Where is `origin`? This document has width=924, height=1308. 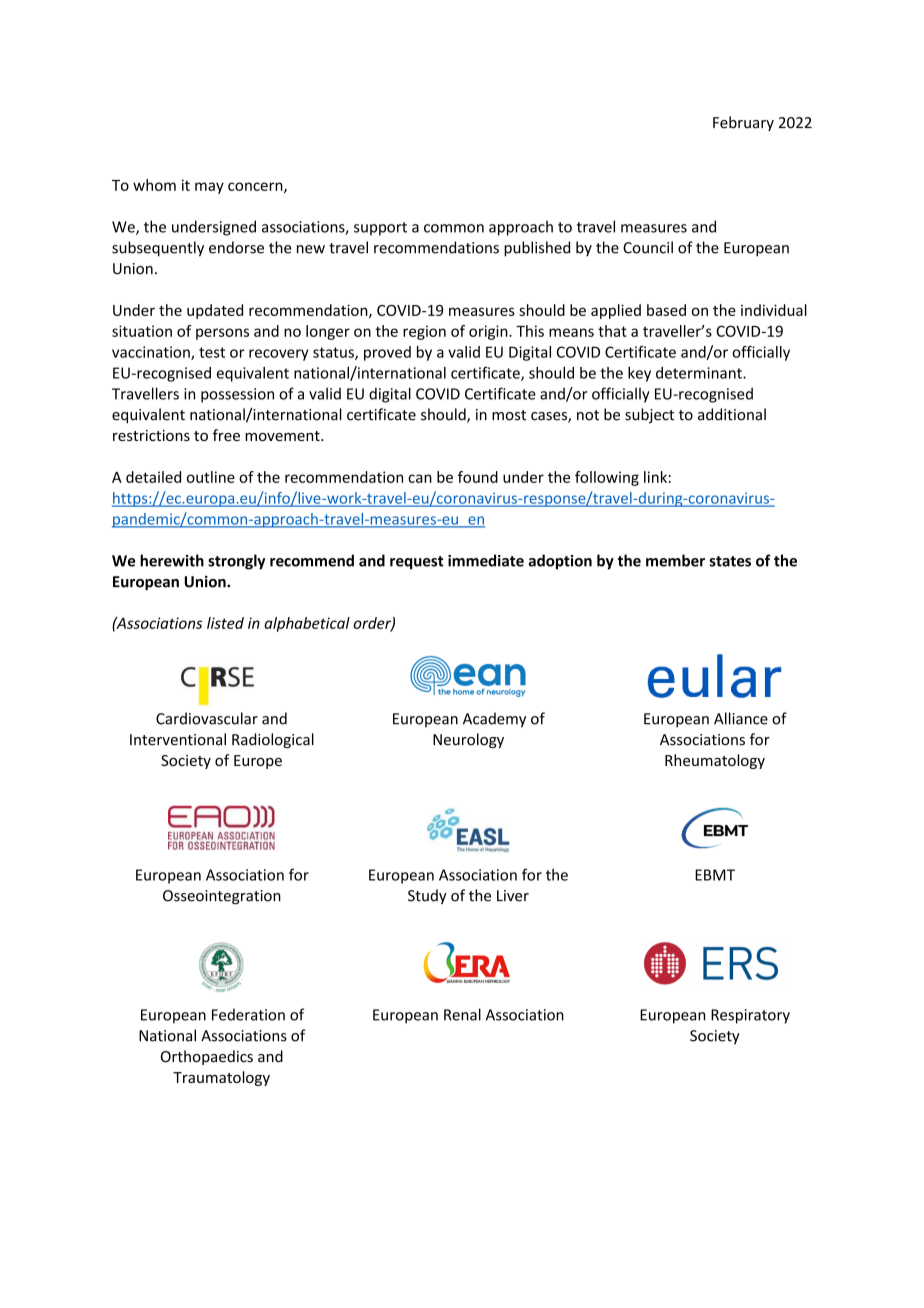
origin is located at coordinates (489, 332).
